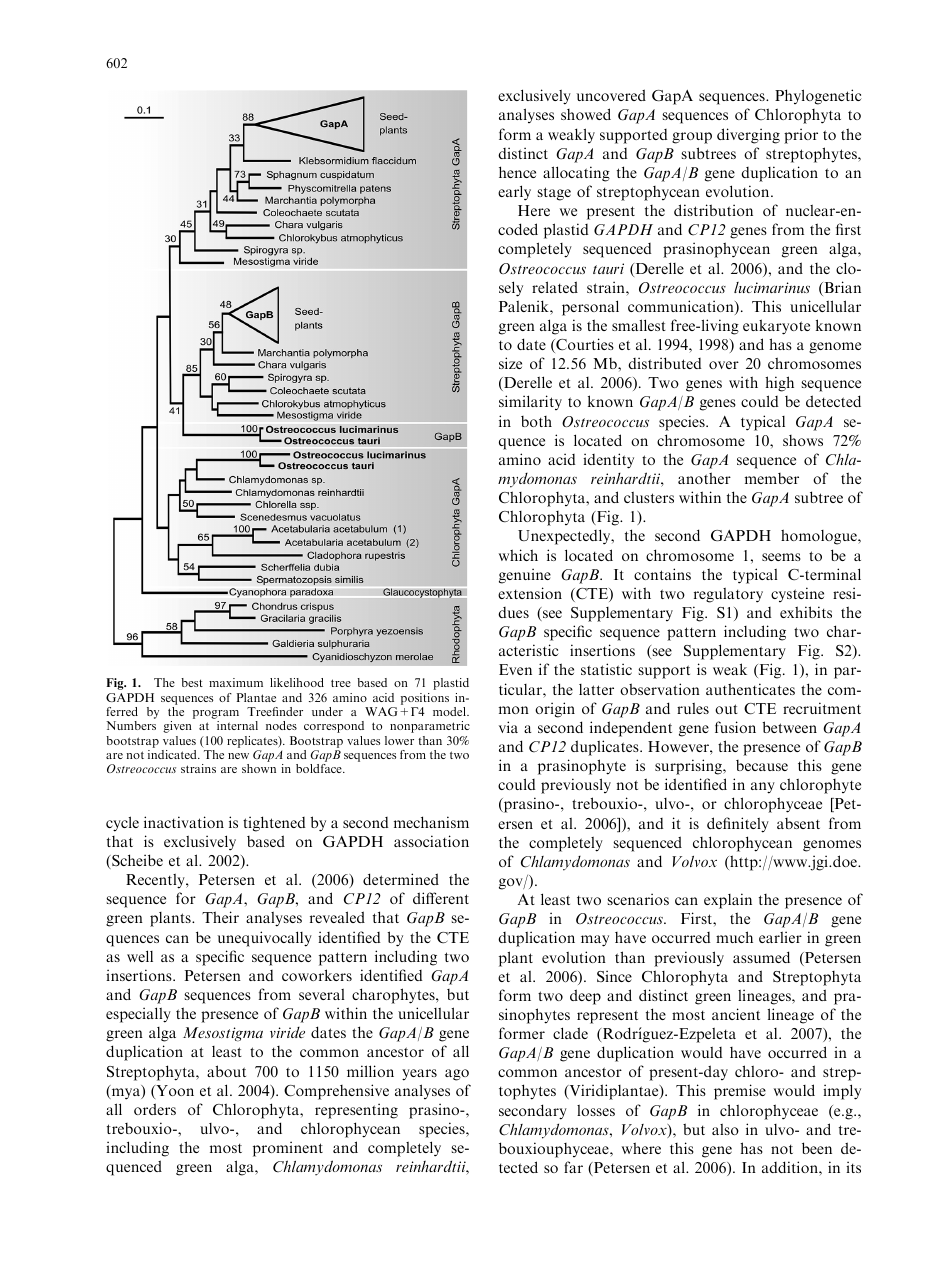  Describe the element at coordinates (517, 172) in the screenshot. I see `hence` at that location.
